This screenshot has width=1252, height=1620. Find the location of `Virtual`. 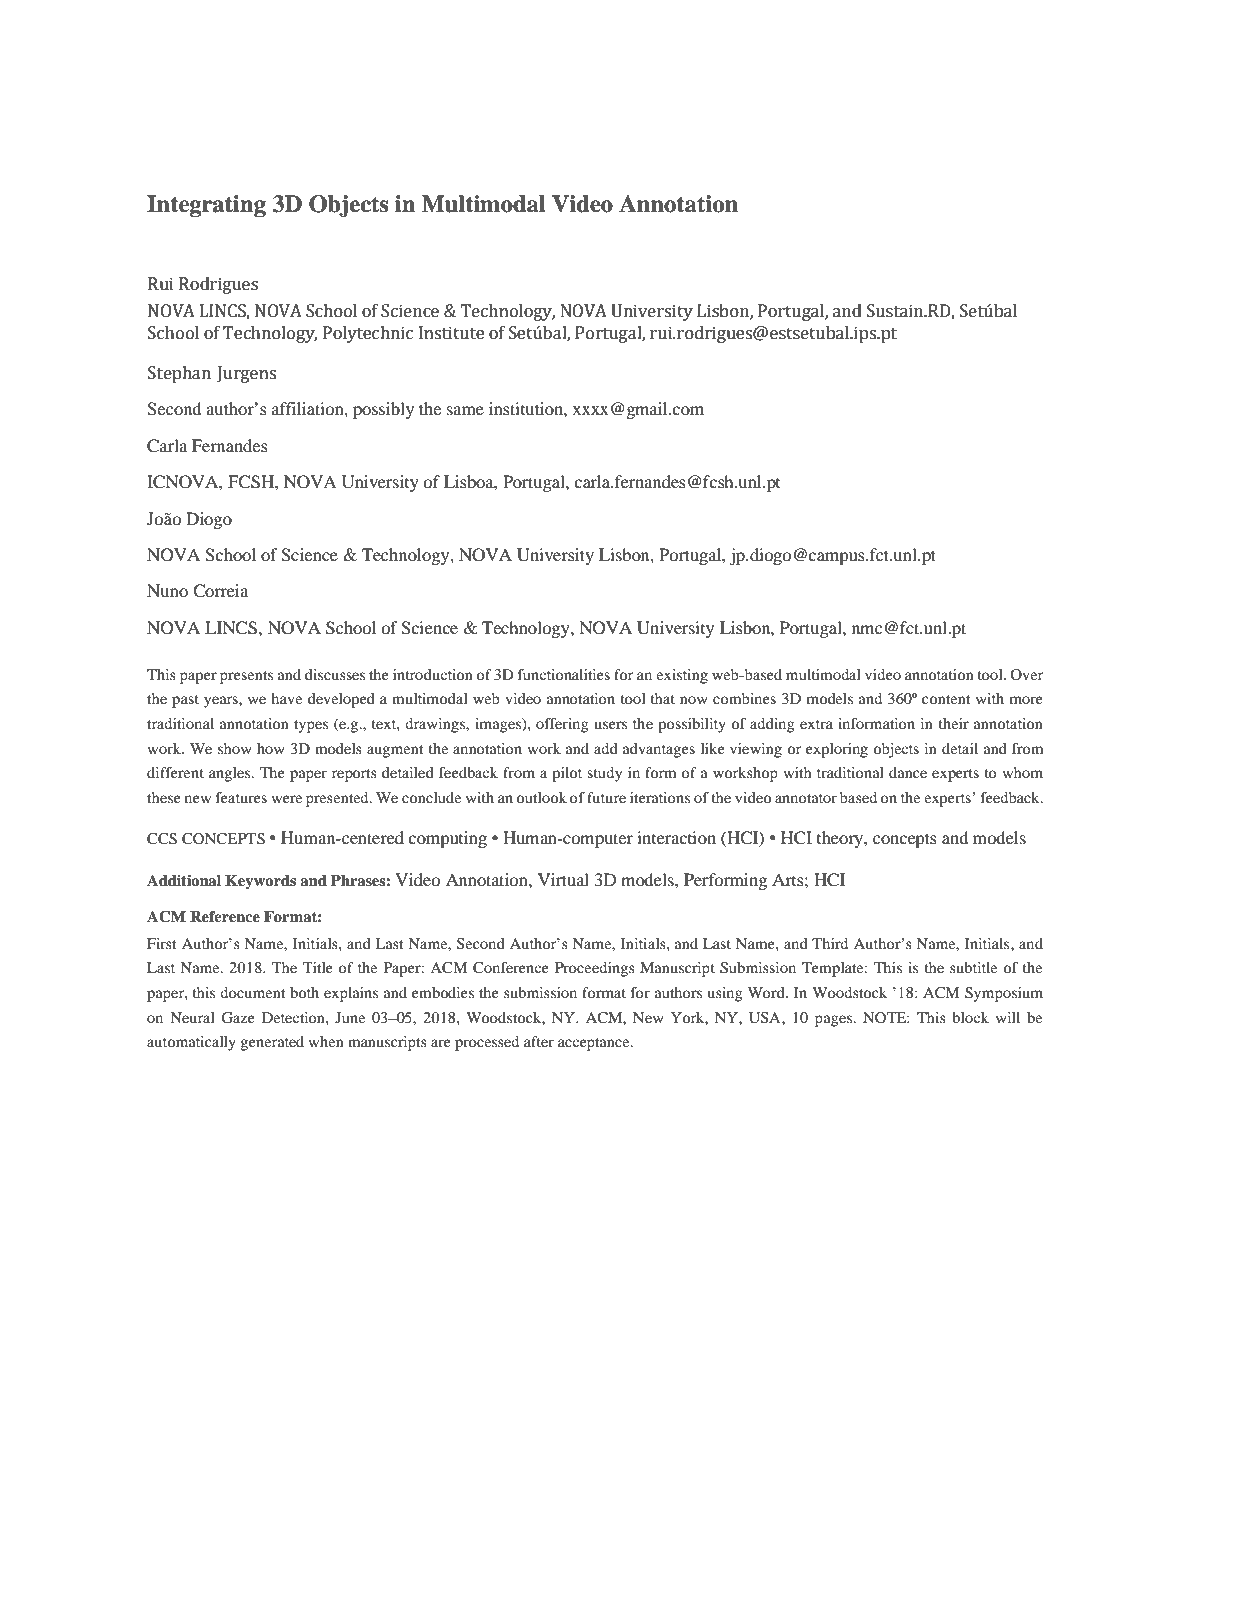

Virtual is located at coordinates (563, 879).
